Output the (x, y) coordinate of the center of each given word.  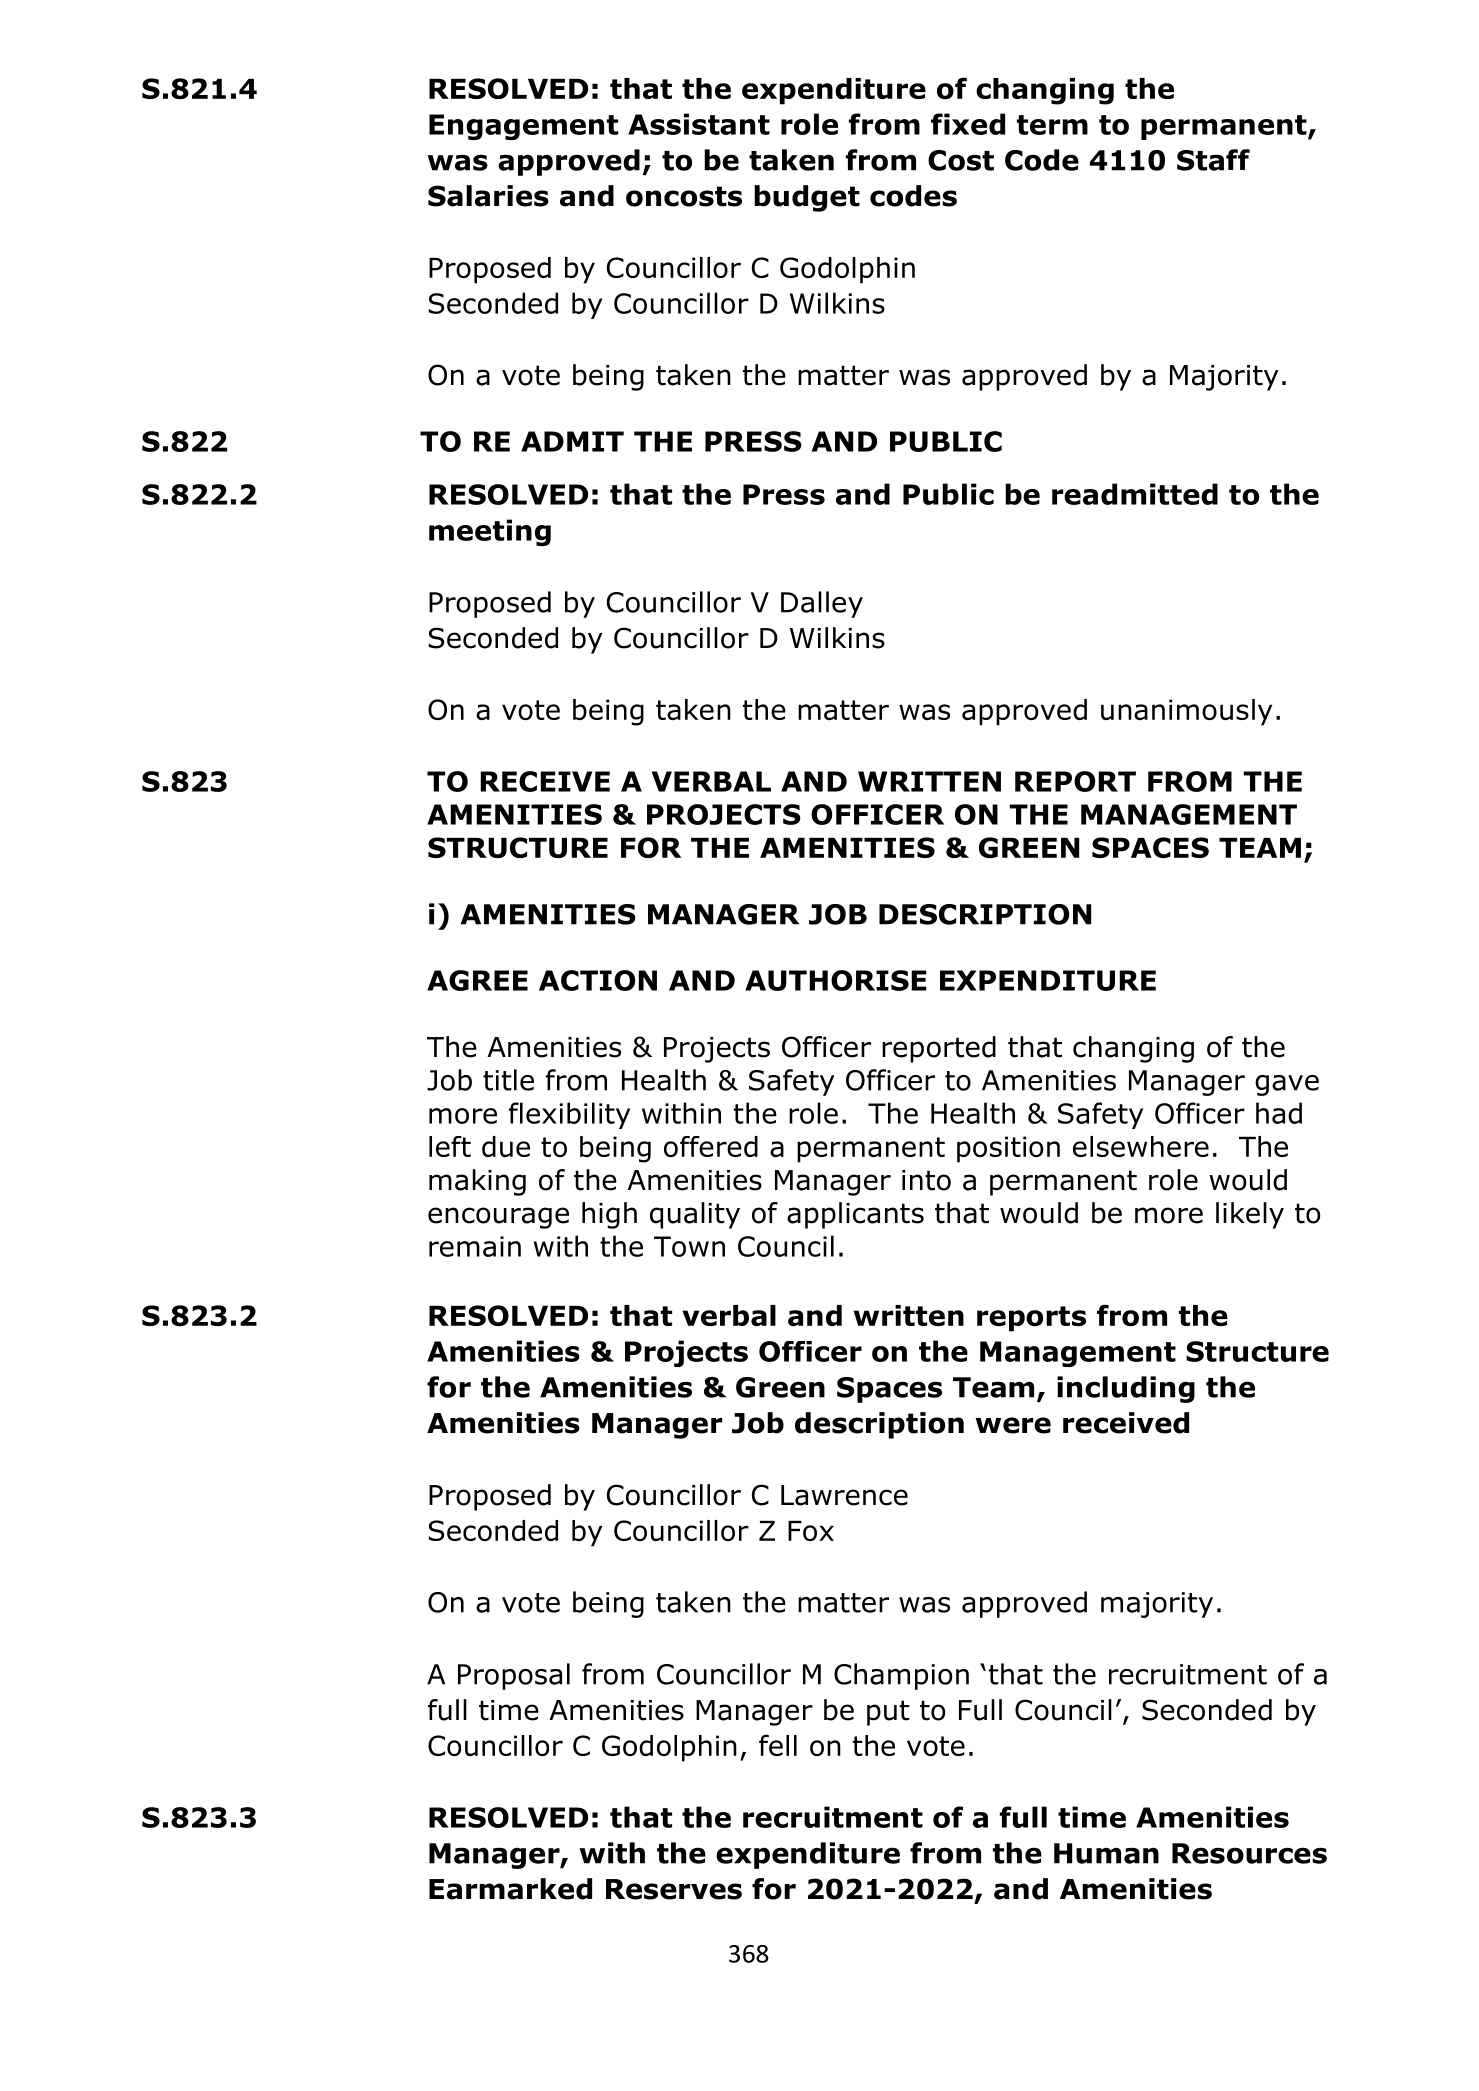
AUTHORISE (836, 980)
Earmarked (510, 1889)
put (888, 1713)
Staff (1213, 160)
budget (807, 198)
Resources (1249, 1853)
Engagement (523, 127)
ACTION (598, 980)
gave (1287, 1085)
